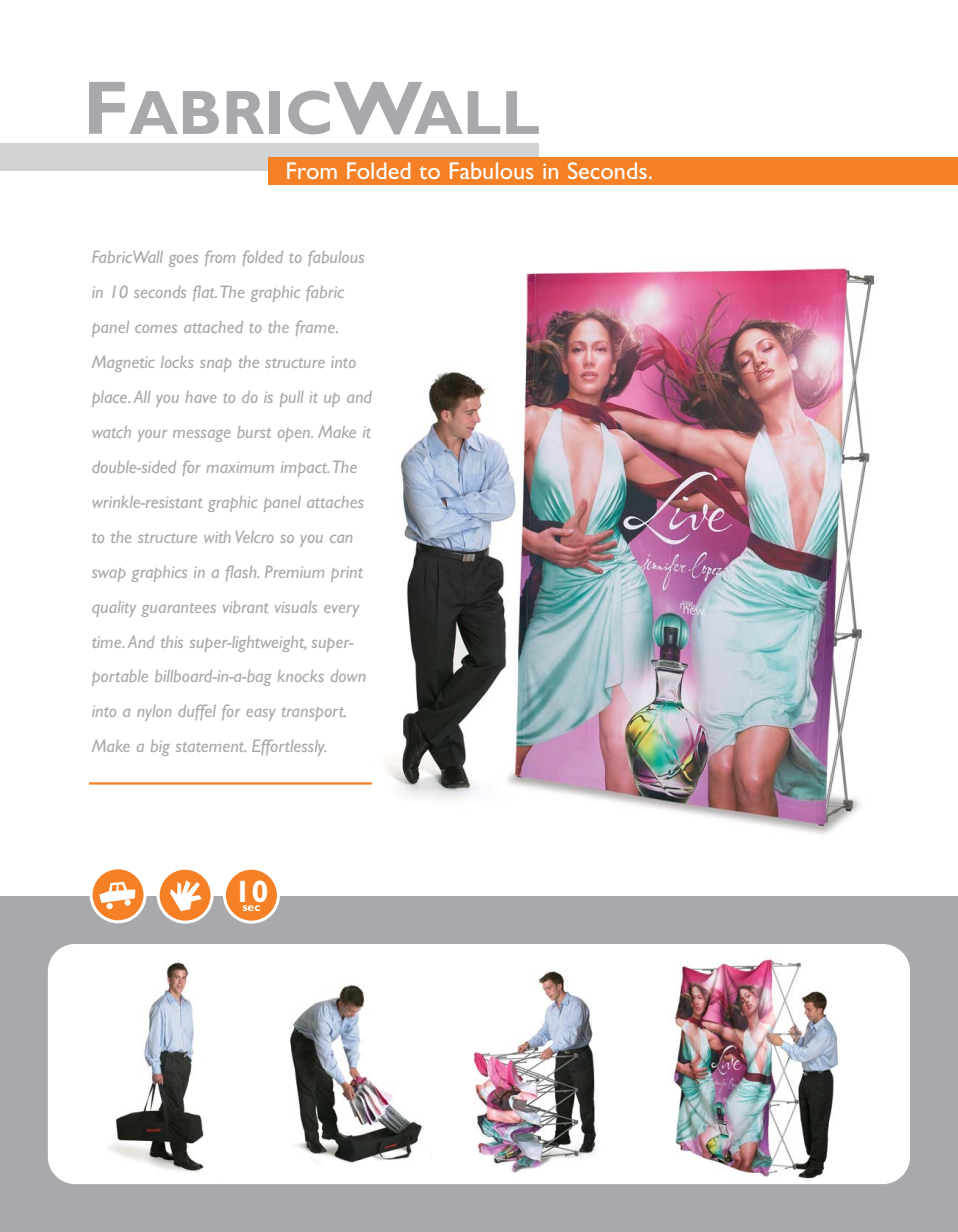 This screenshot has width=958, height=1232. I want to click on quality, so click(114, 609).
